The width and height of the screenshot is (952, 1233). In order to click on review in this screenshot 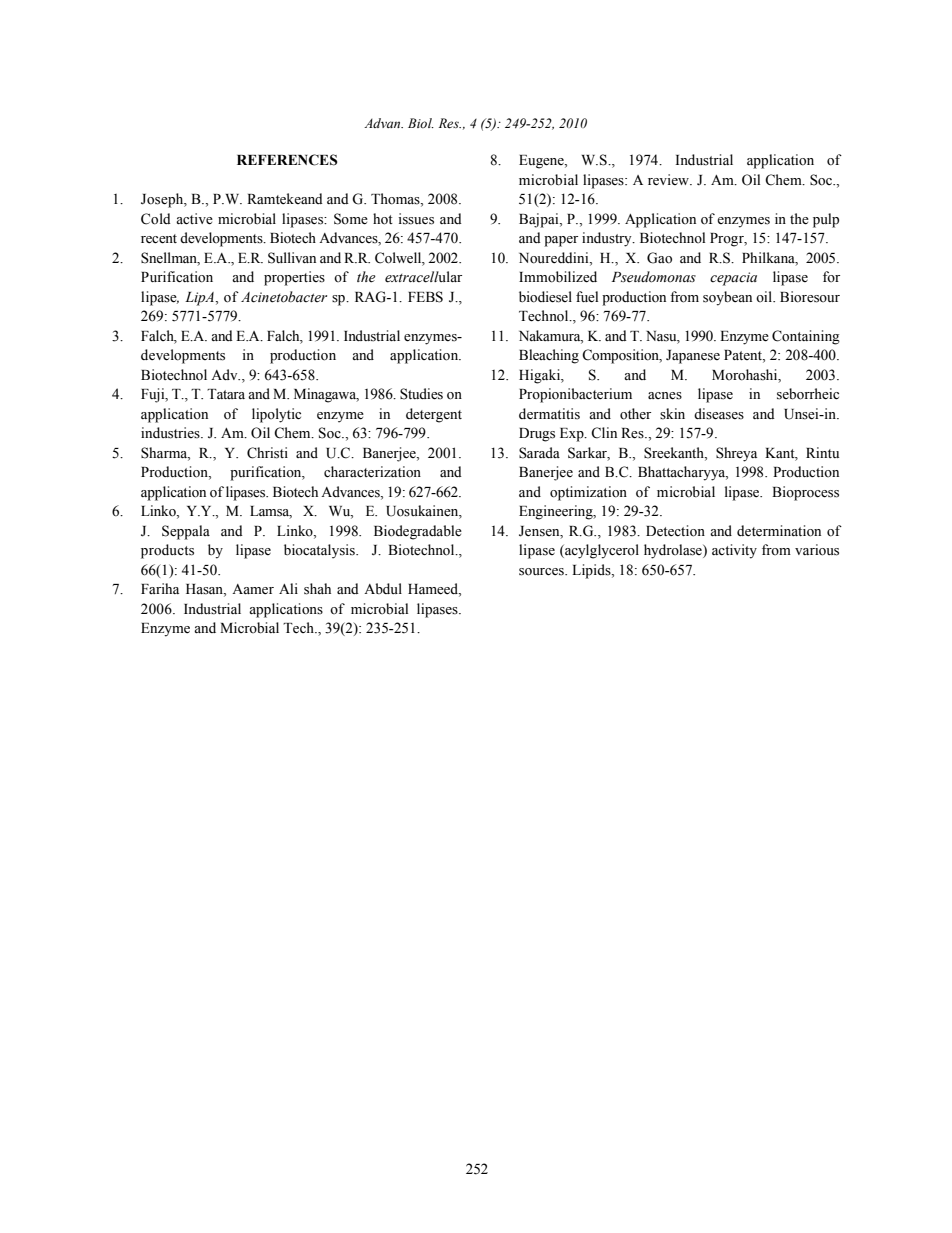, I will do `click(669, 180)`.
